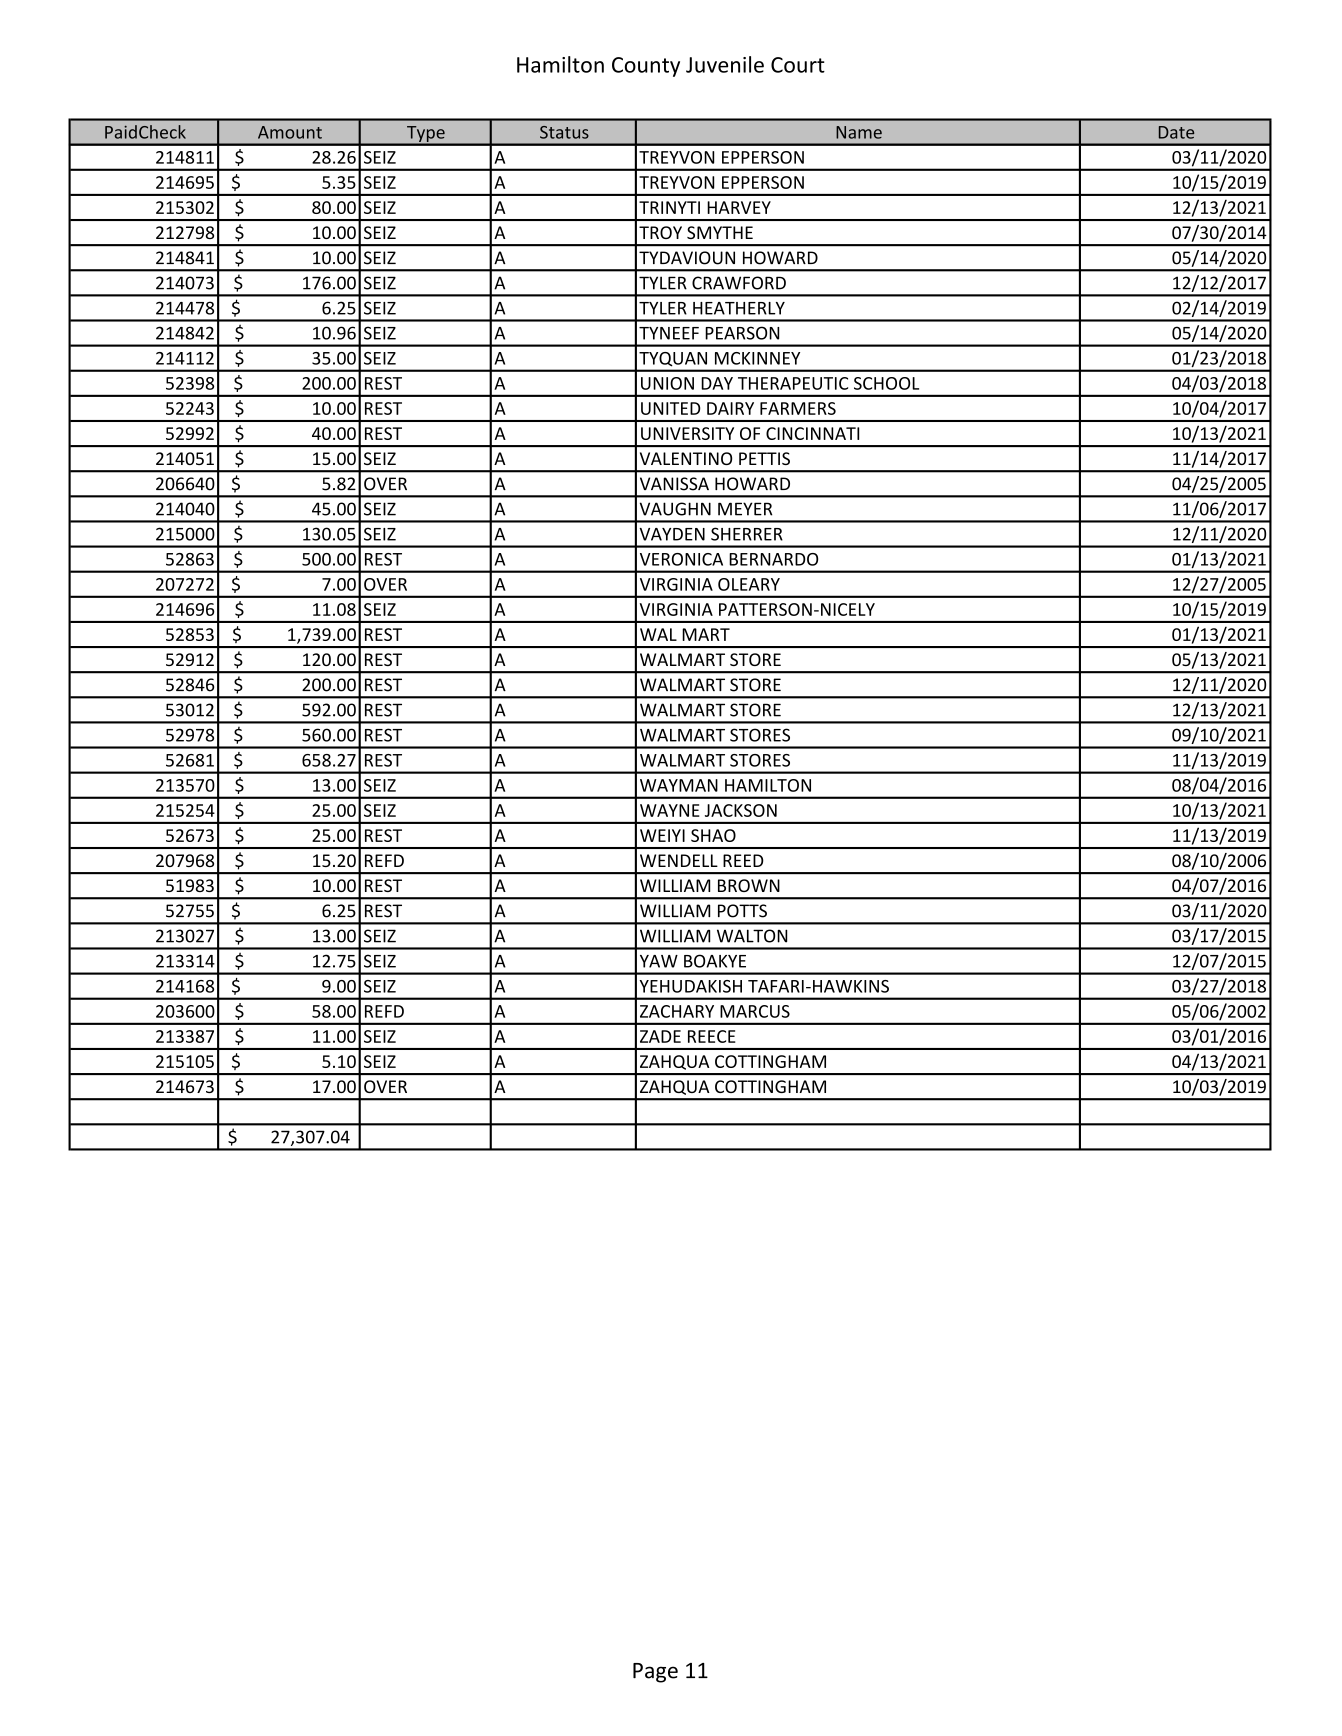 Image resolution: width=1342 pixels, height=1736 pixels. Describe the element at coordinates (773, 559) in the screenshot. I see `BERNARDO` at that location.
